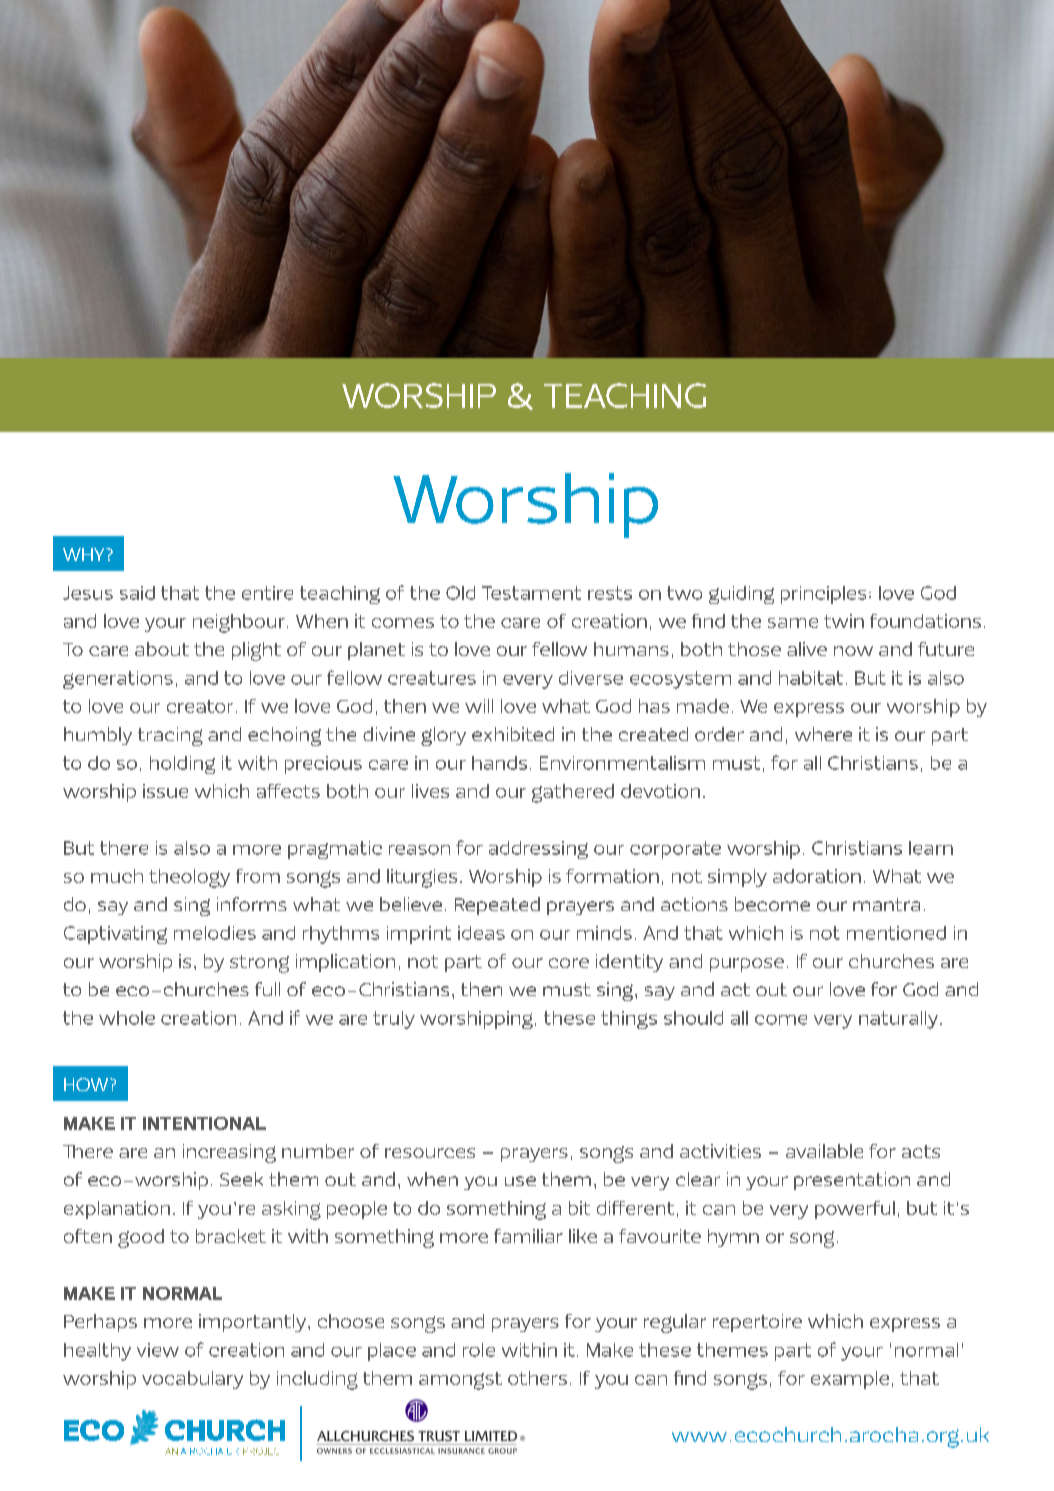 This image has height=1491, width=1054. What do you see at coordinates (531, 593) in the image?
I see `Testament` at bounding box center [531, 593].
